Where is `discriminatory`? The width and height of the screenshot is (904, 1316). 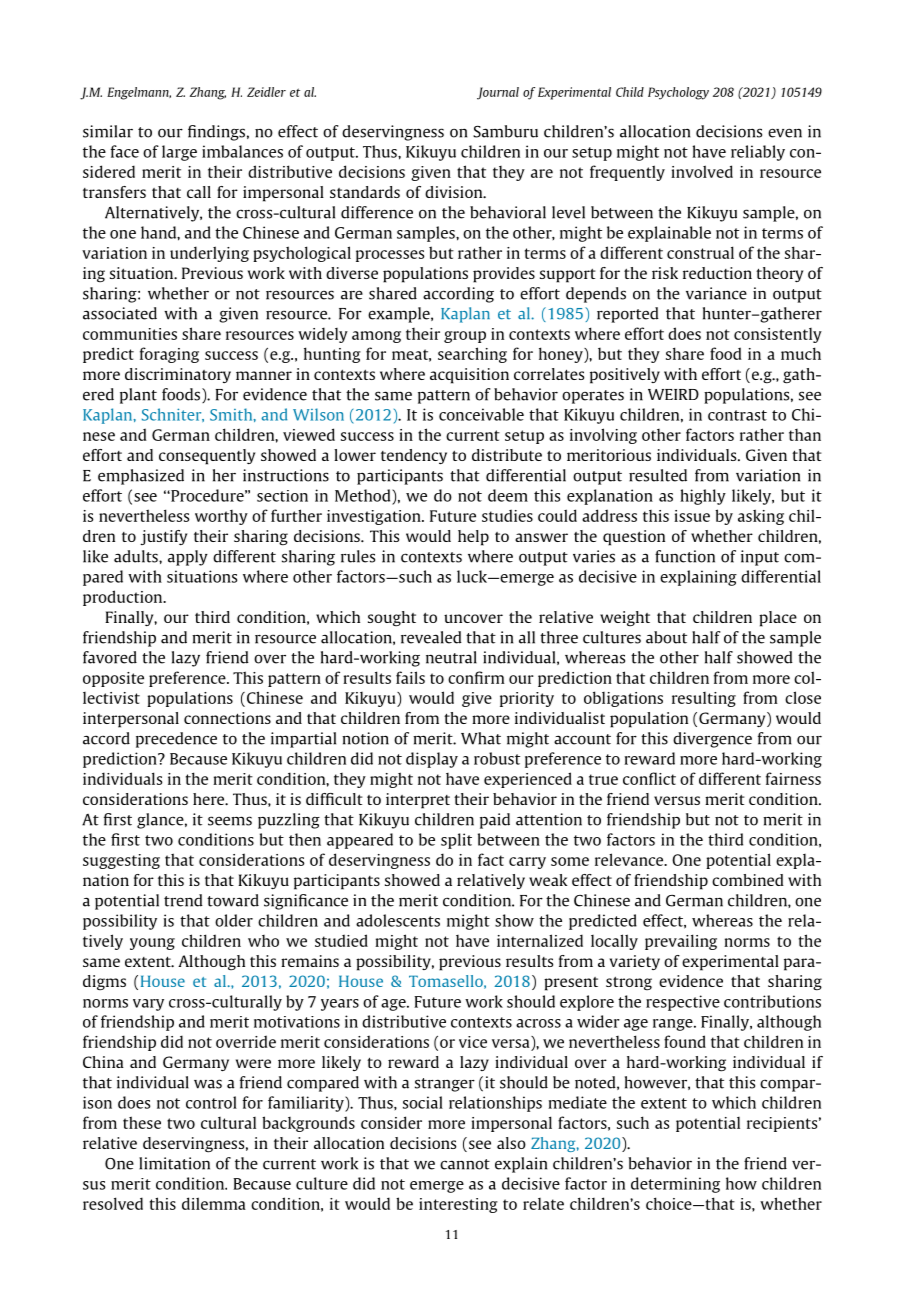
discriminatory is located at coordinates (178, 375).
